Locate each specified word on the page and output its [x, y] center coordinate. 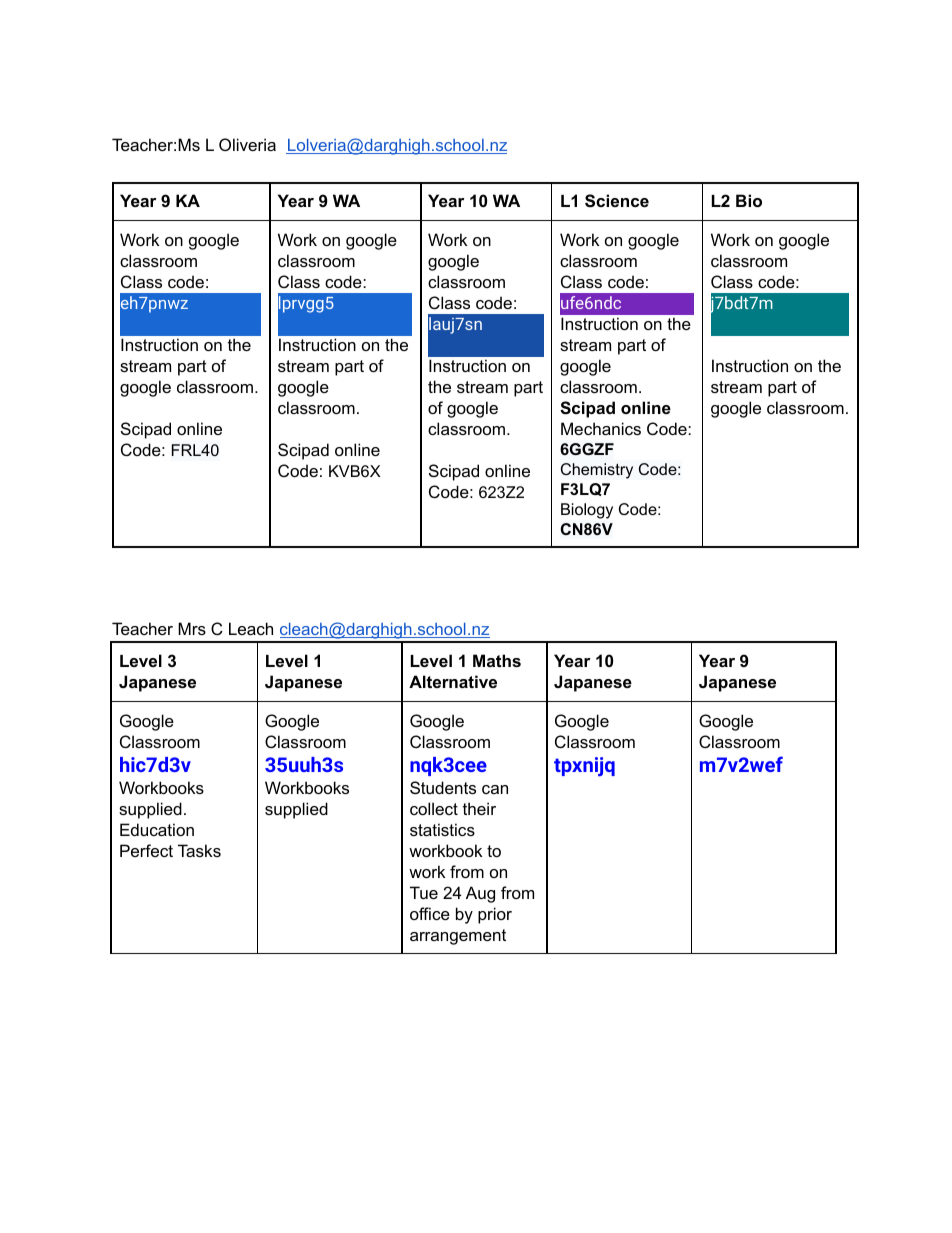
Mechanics [601, 428]
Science [617, 201]
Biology [587, 511]
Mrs [192, 628]
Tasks [199, 850]
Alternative [453, 681]
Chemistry [597, 471]
